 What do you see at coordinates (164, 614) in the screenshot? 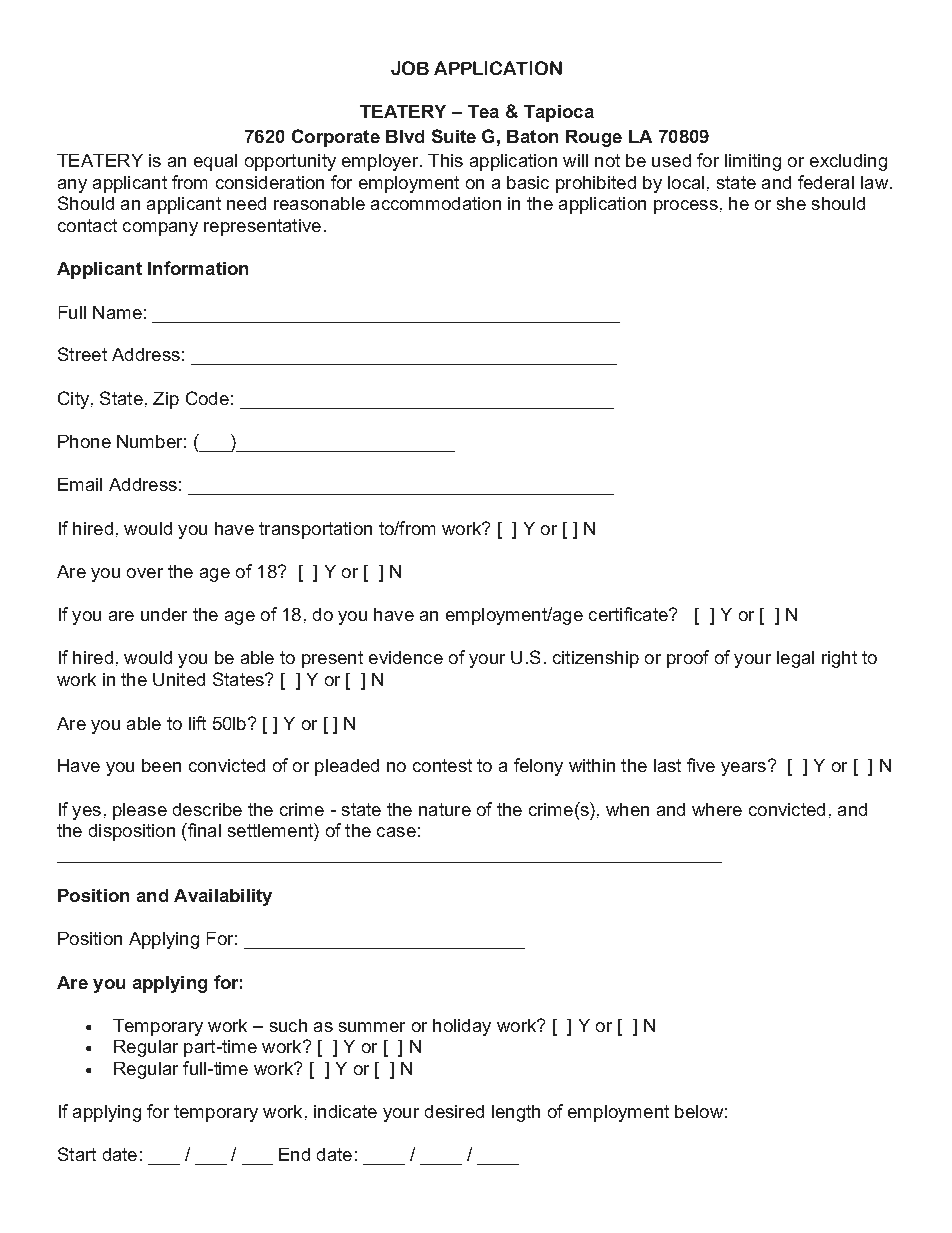
I see `under` at bounding box center [164, 614].
